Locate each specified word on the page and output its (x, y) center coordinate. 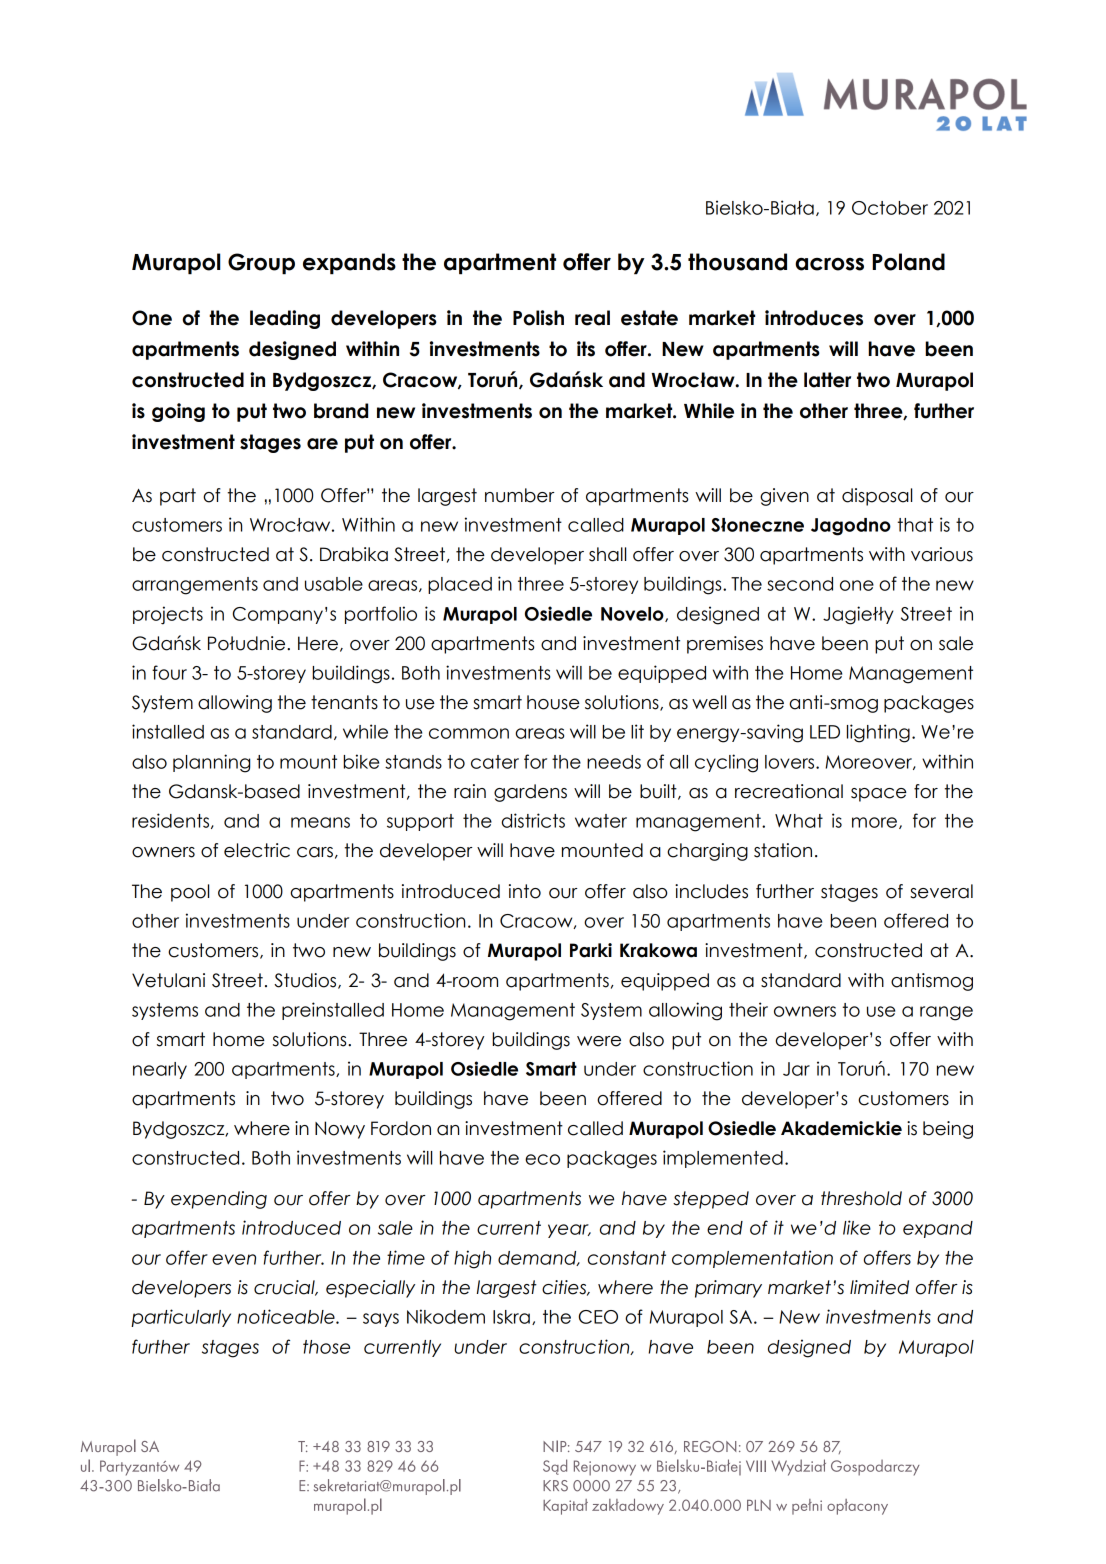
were (599, 1041)
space (879, 795)
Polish (538, 318)
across (829, 264)
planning (211, 763)
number (519, 495)
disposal (877, 497)
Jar (796, 1069)
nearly (160, 1070)
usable (334, 584)
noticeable (287, 1316)
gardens (530, 793)
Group (261, 264)
